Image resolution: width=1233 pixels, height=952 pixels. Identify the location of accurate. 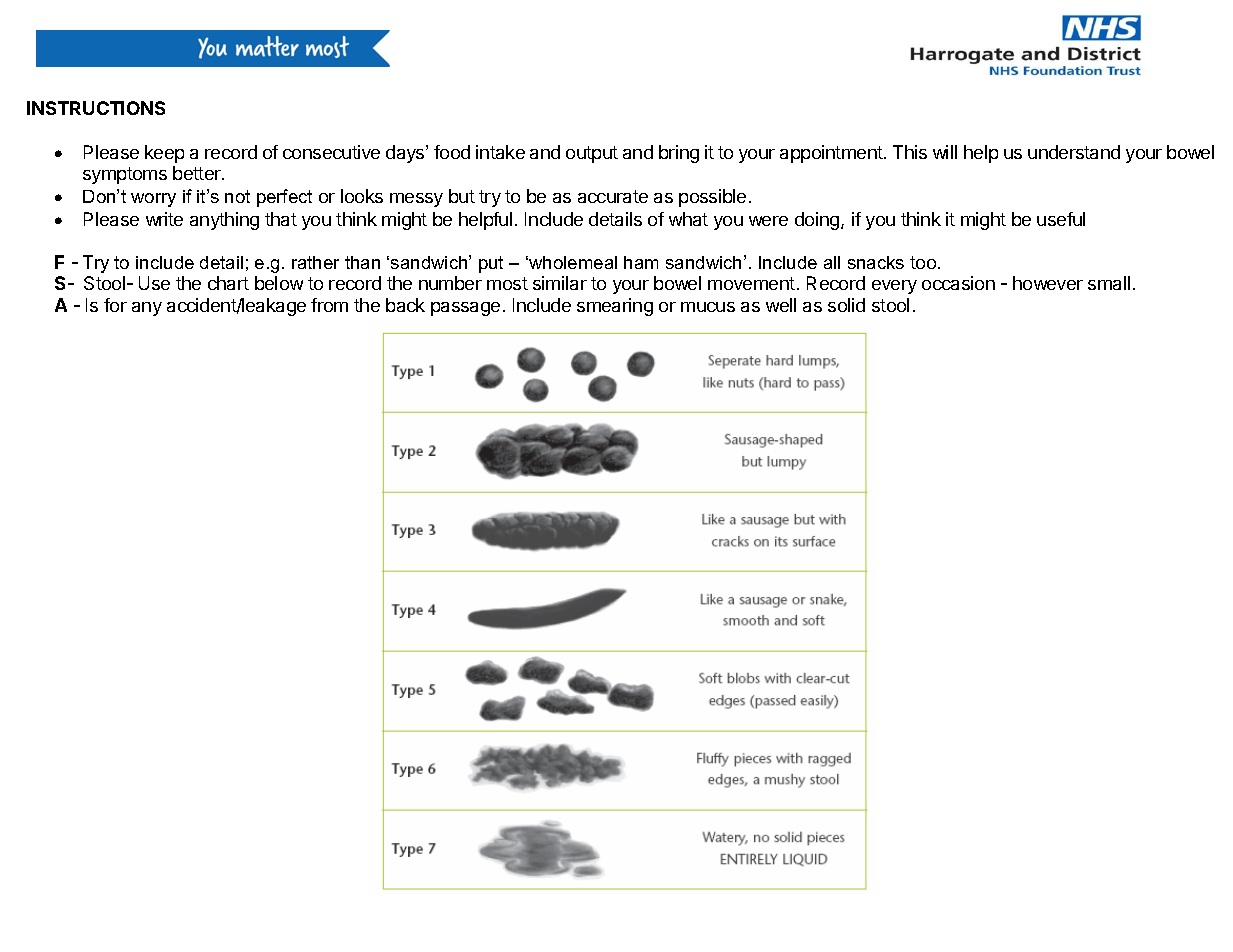
(613, 196).
